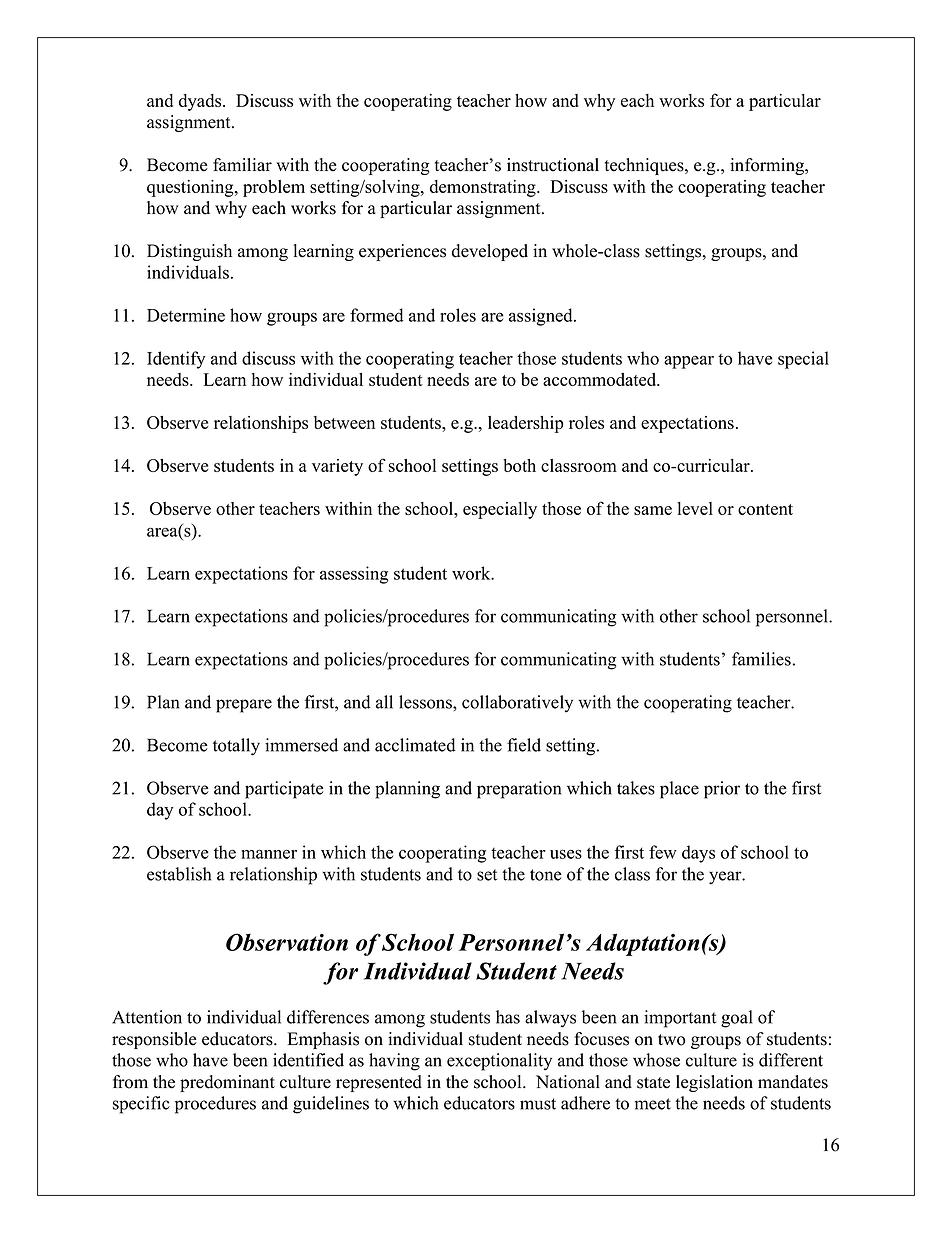 The image size is (952, 1233). I want to click on establish, so click(179, 874).
